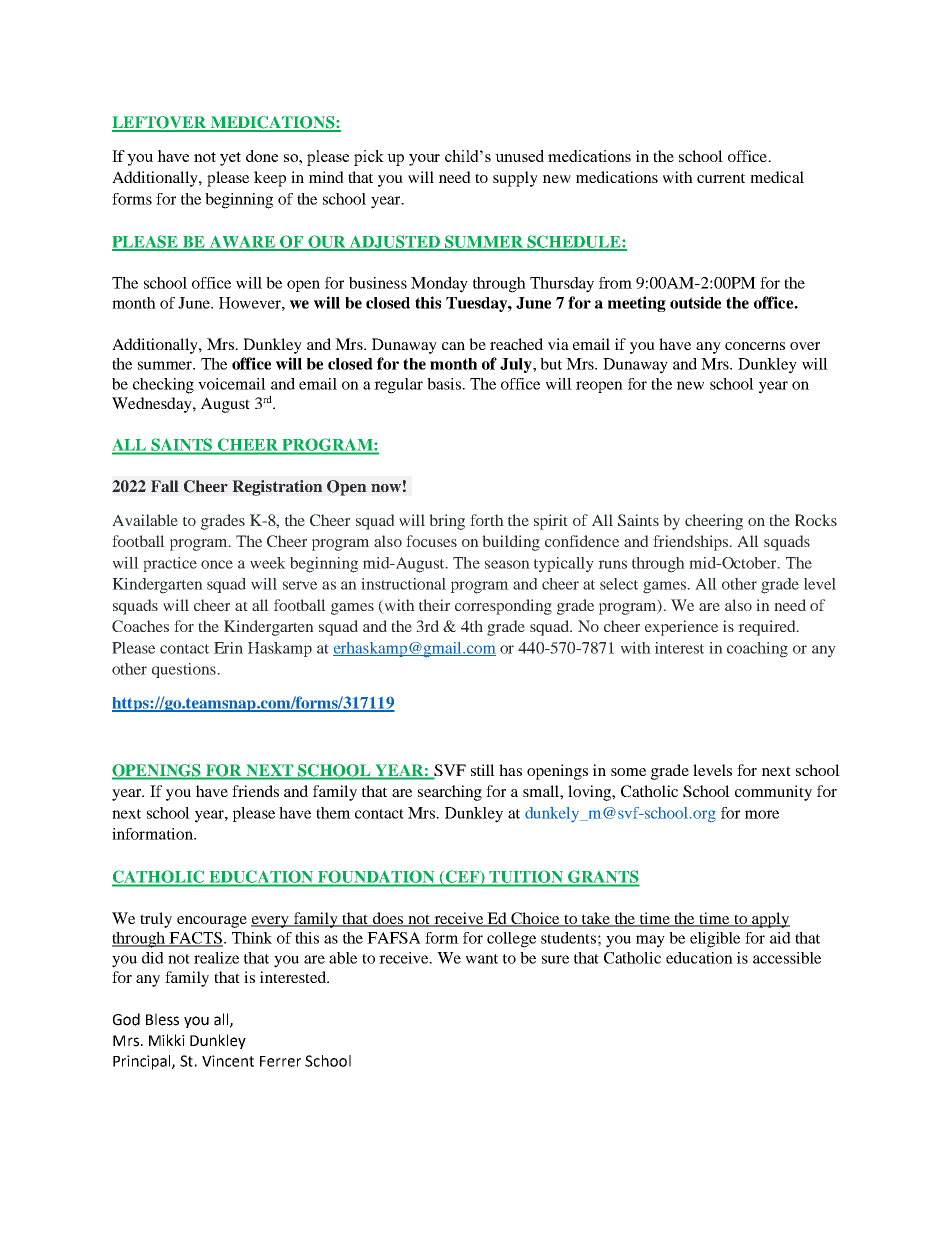 This image has width=952, height=1233. What do you see at coordinates (165, 486) in the image?
I see `Fall` at bounding box center [165, 486].
